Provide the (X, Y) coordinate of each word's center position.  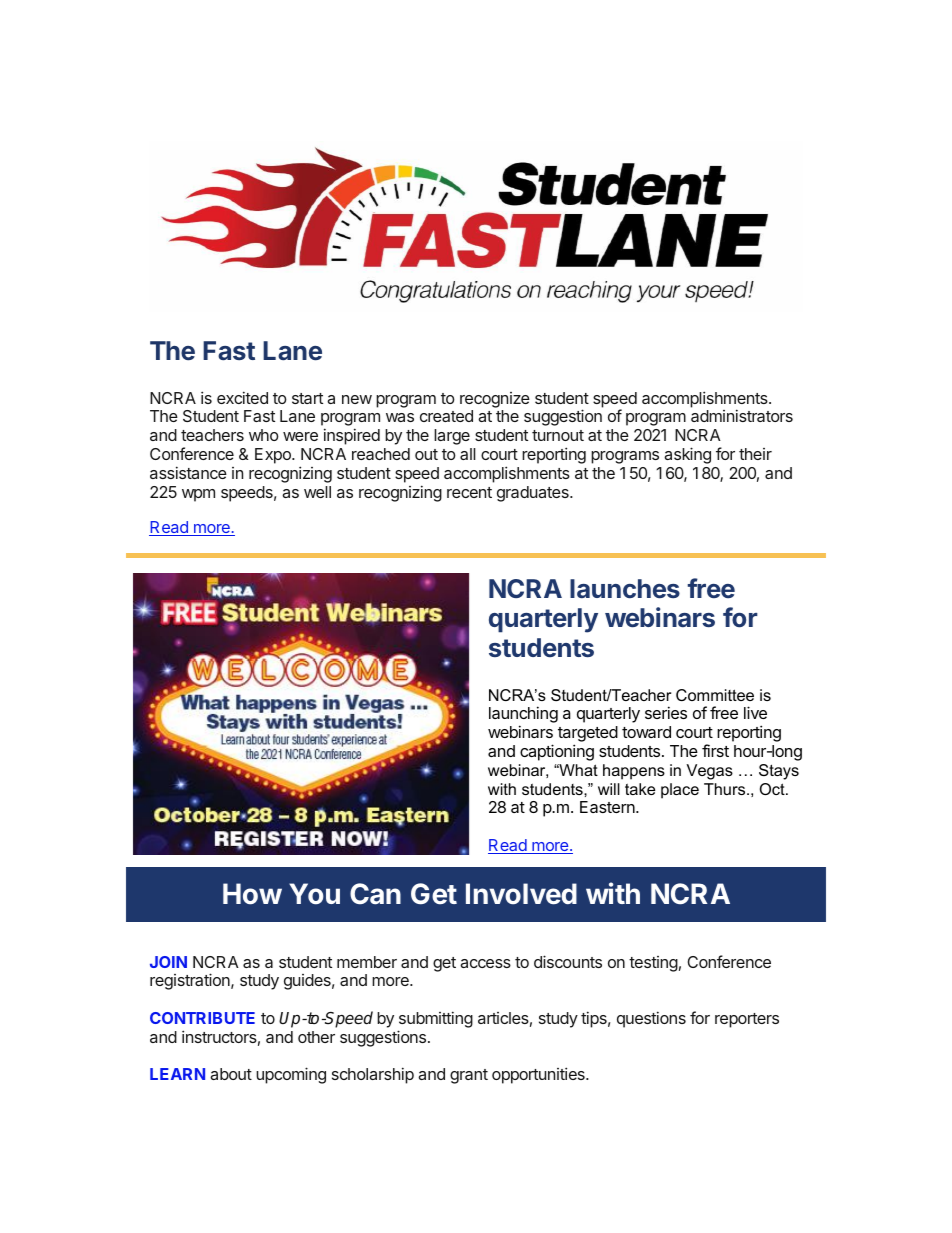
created (446, 416)
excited (242, 397)
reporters (747, 1020)
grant (469, 1076)
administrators (742, 415)
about (231, 1074)
